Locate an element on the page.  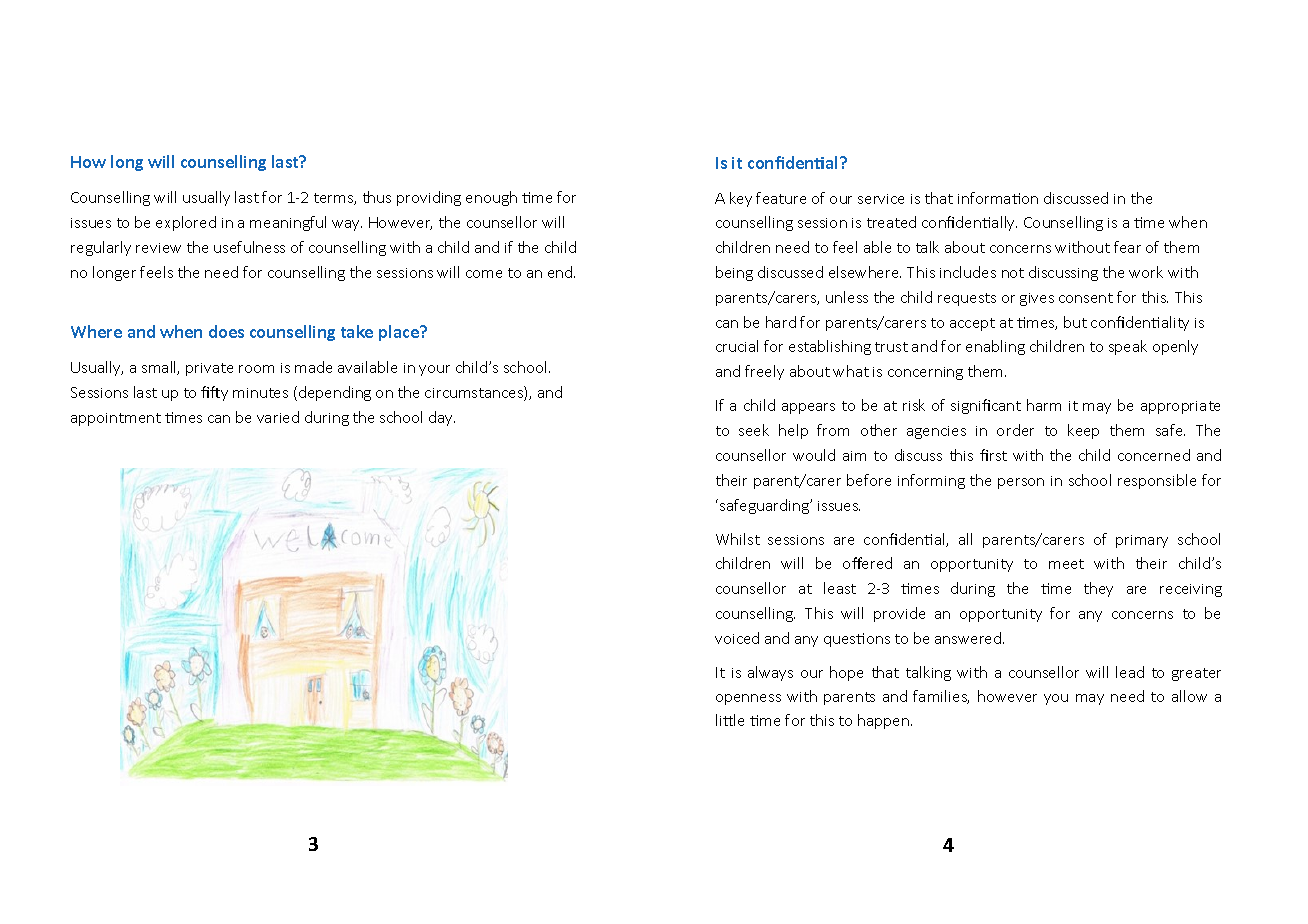
openness is located at coordinates (748, 699).
